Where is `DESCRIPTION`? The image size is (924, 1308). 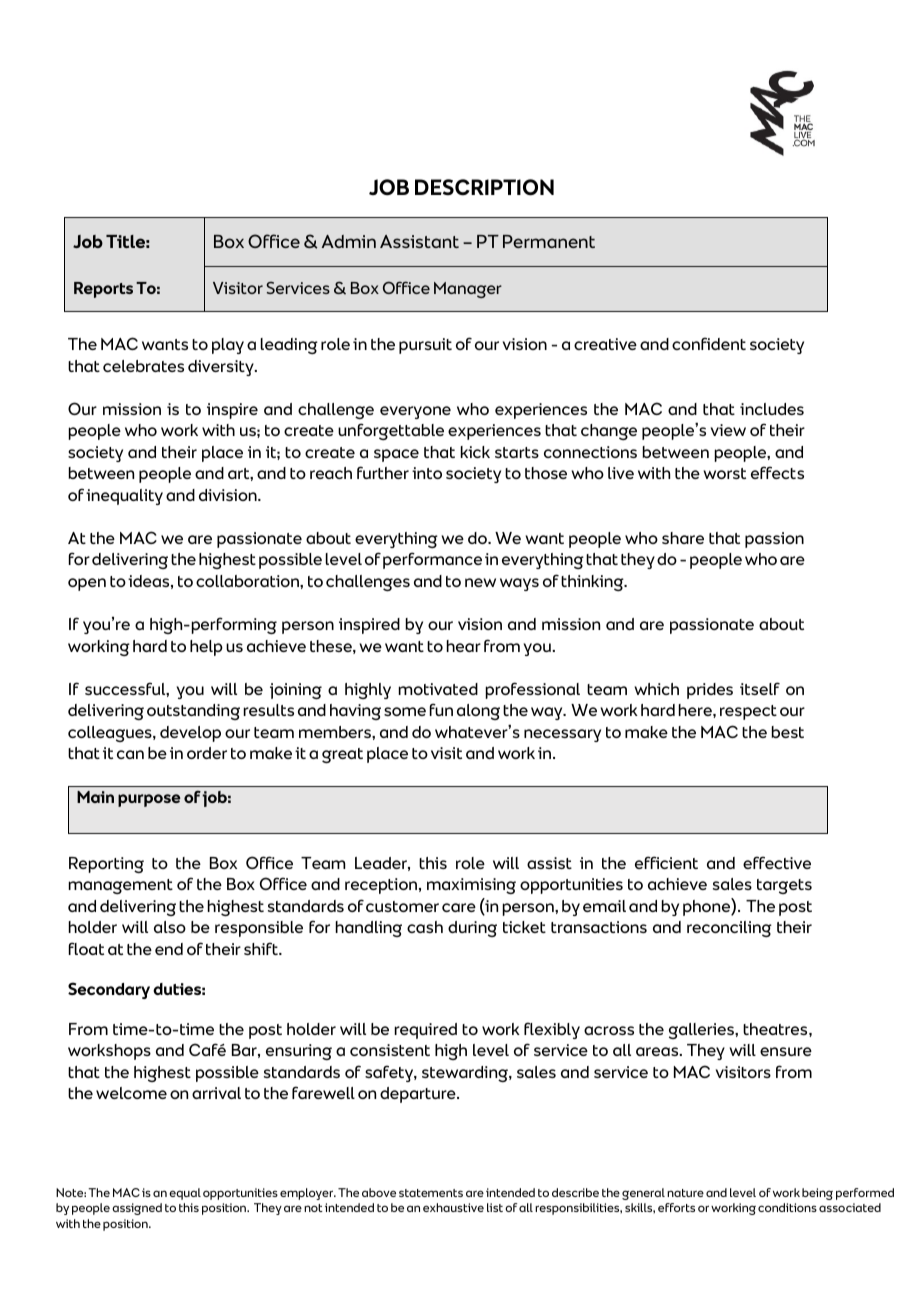
DESCRIPTION is located at coordinates (484, 187).
